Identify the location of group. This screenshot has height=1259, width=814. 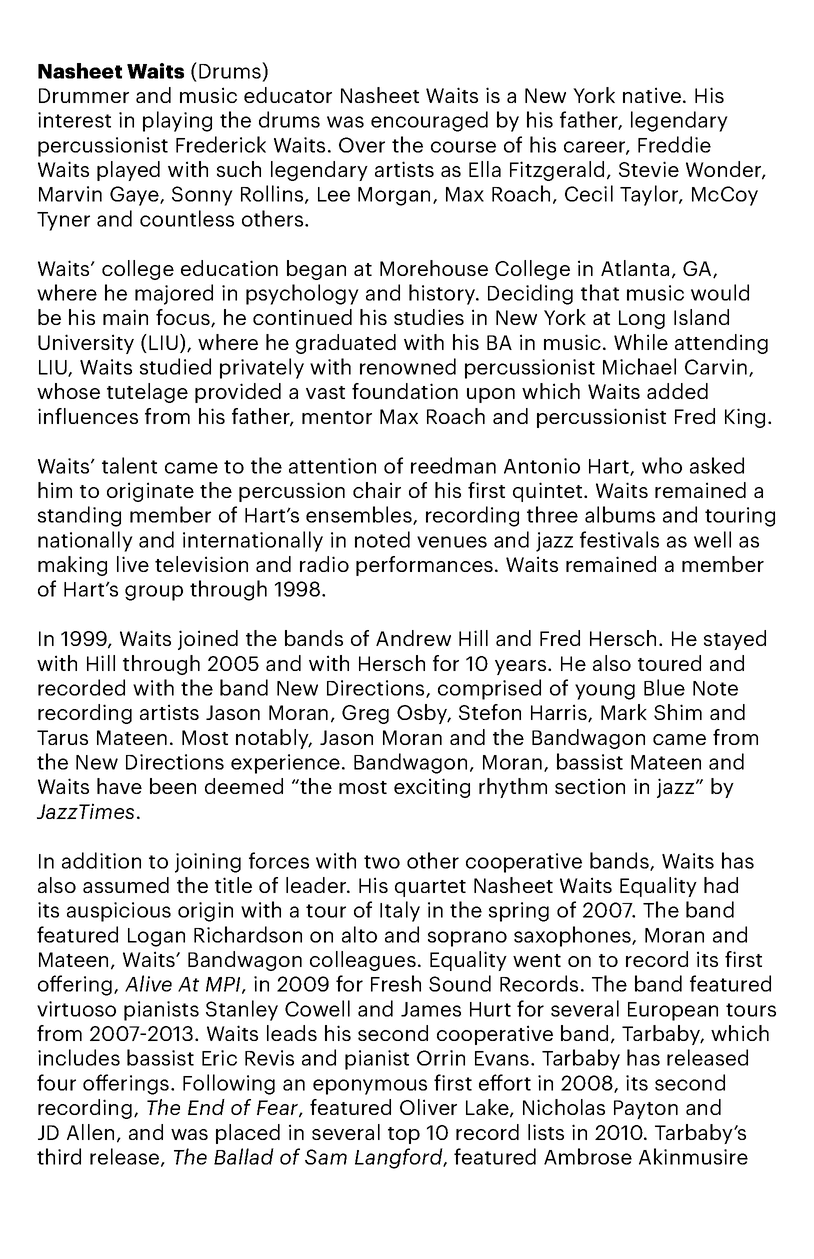
(154, 593).
